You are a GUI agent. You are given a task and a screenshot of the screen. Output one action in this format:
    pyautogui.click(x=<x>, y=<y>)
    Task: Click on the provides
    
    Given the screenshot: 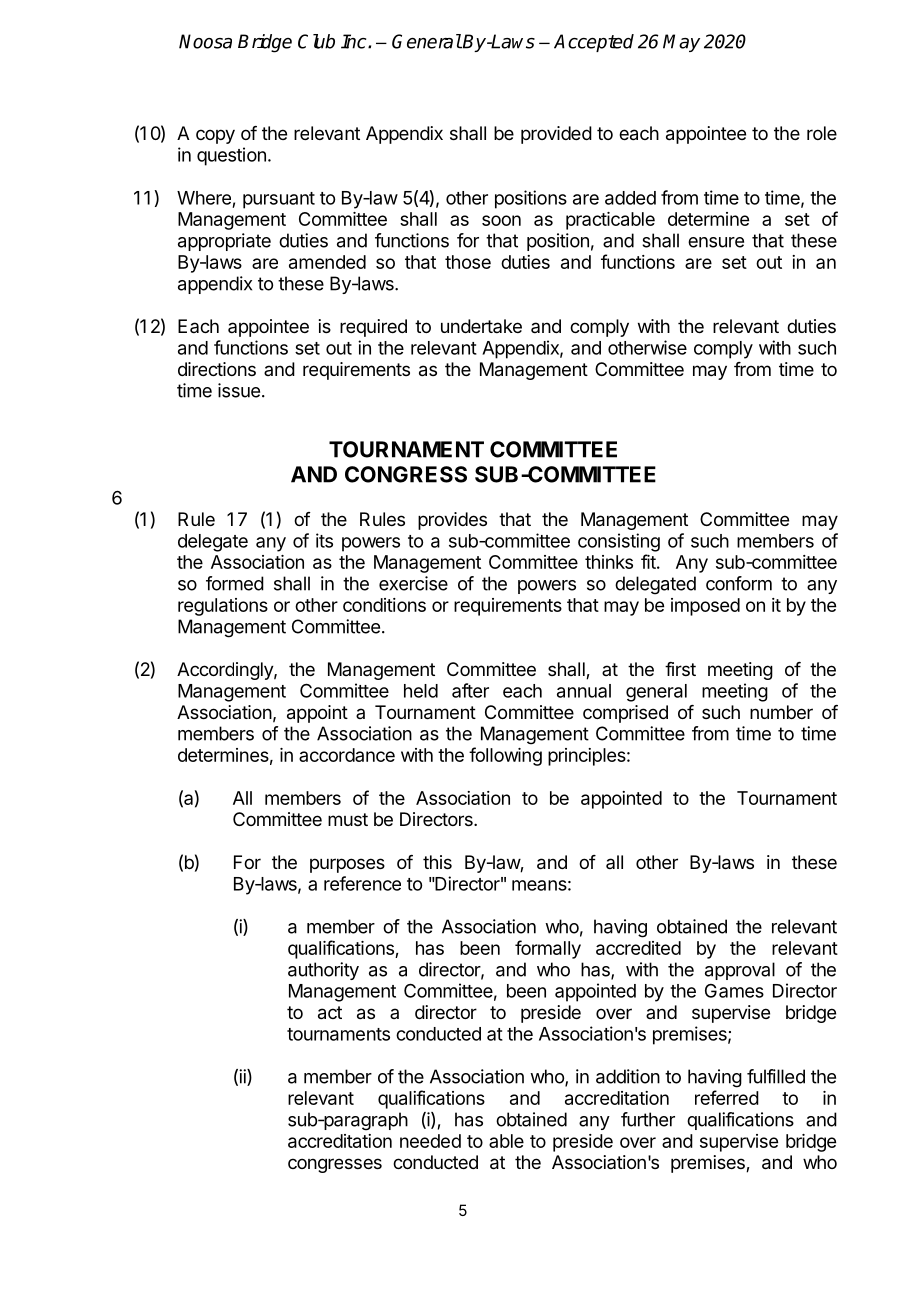 What is the action you would take?
    pyautogui.click(x=452, y=521)
